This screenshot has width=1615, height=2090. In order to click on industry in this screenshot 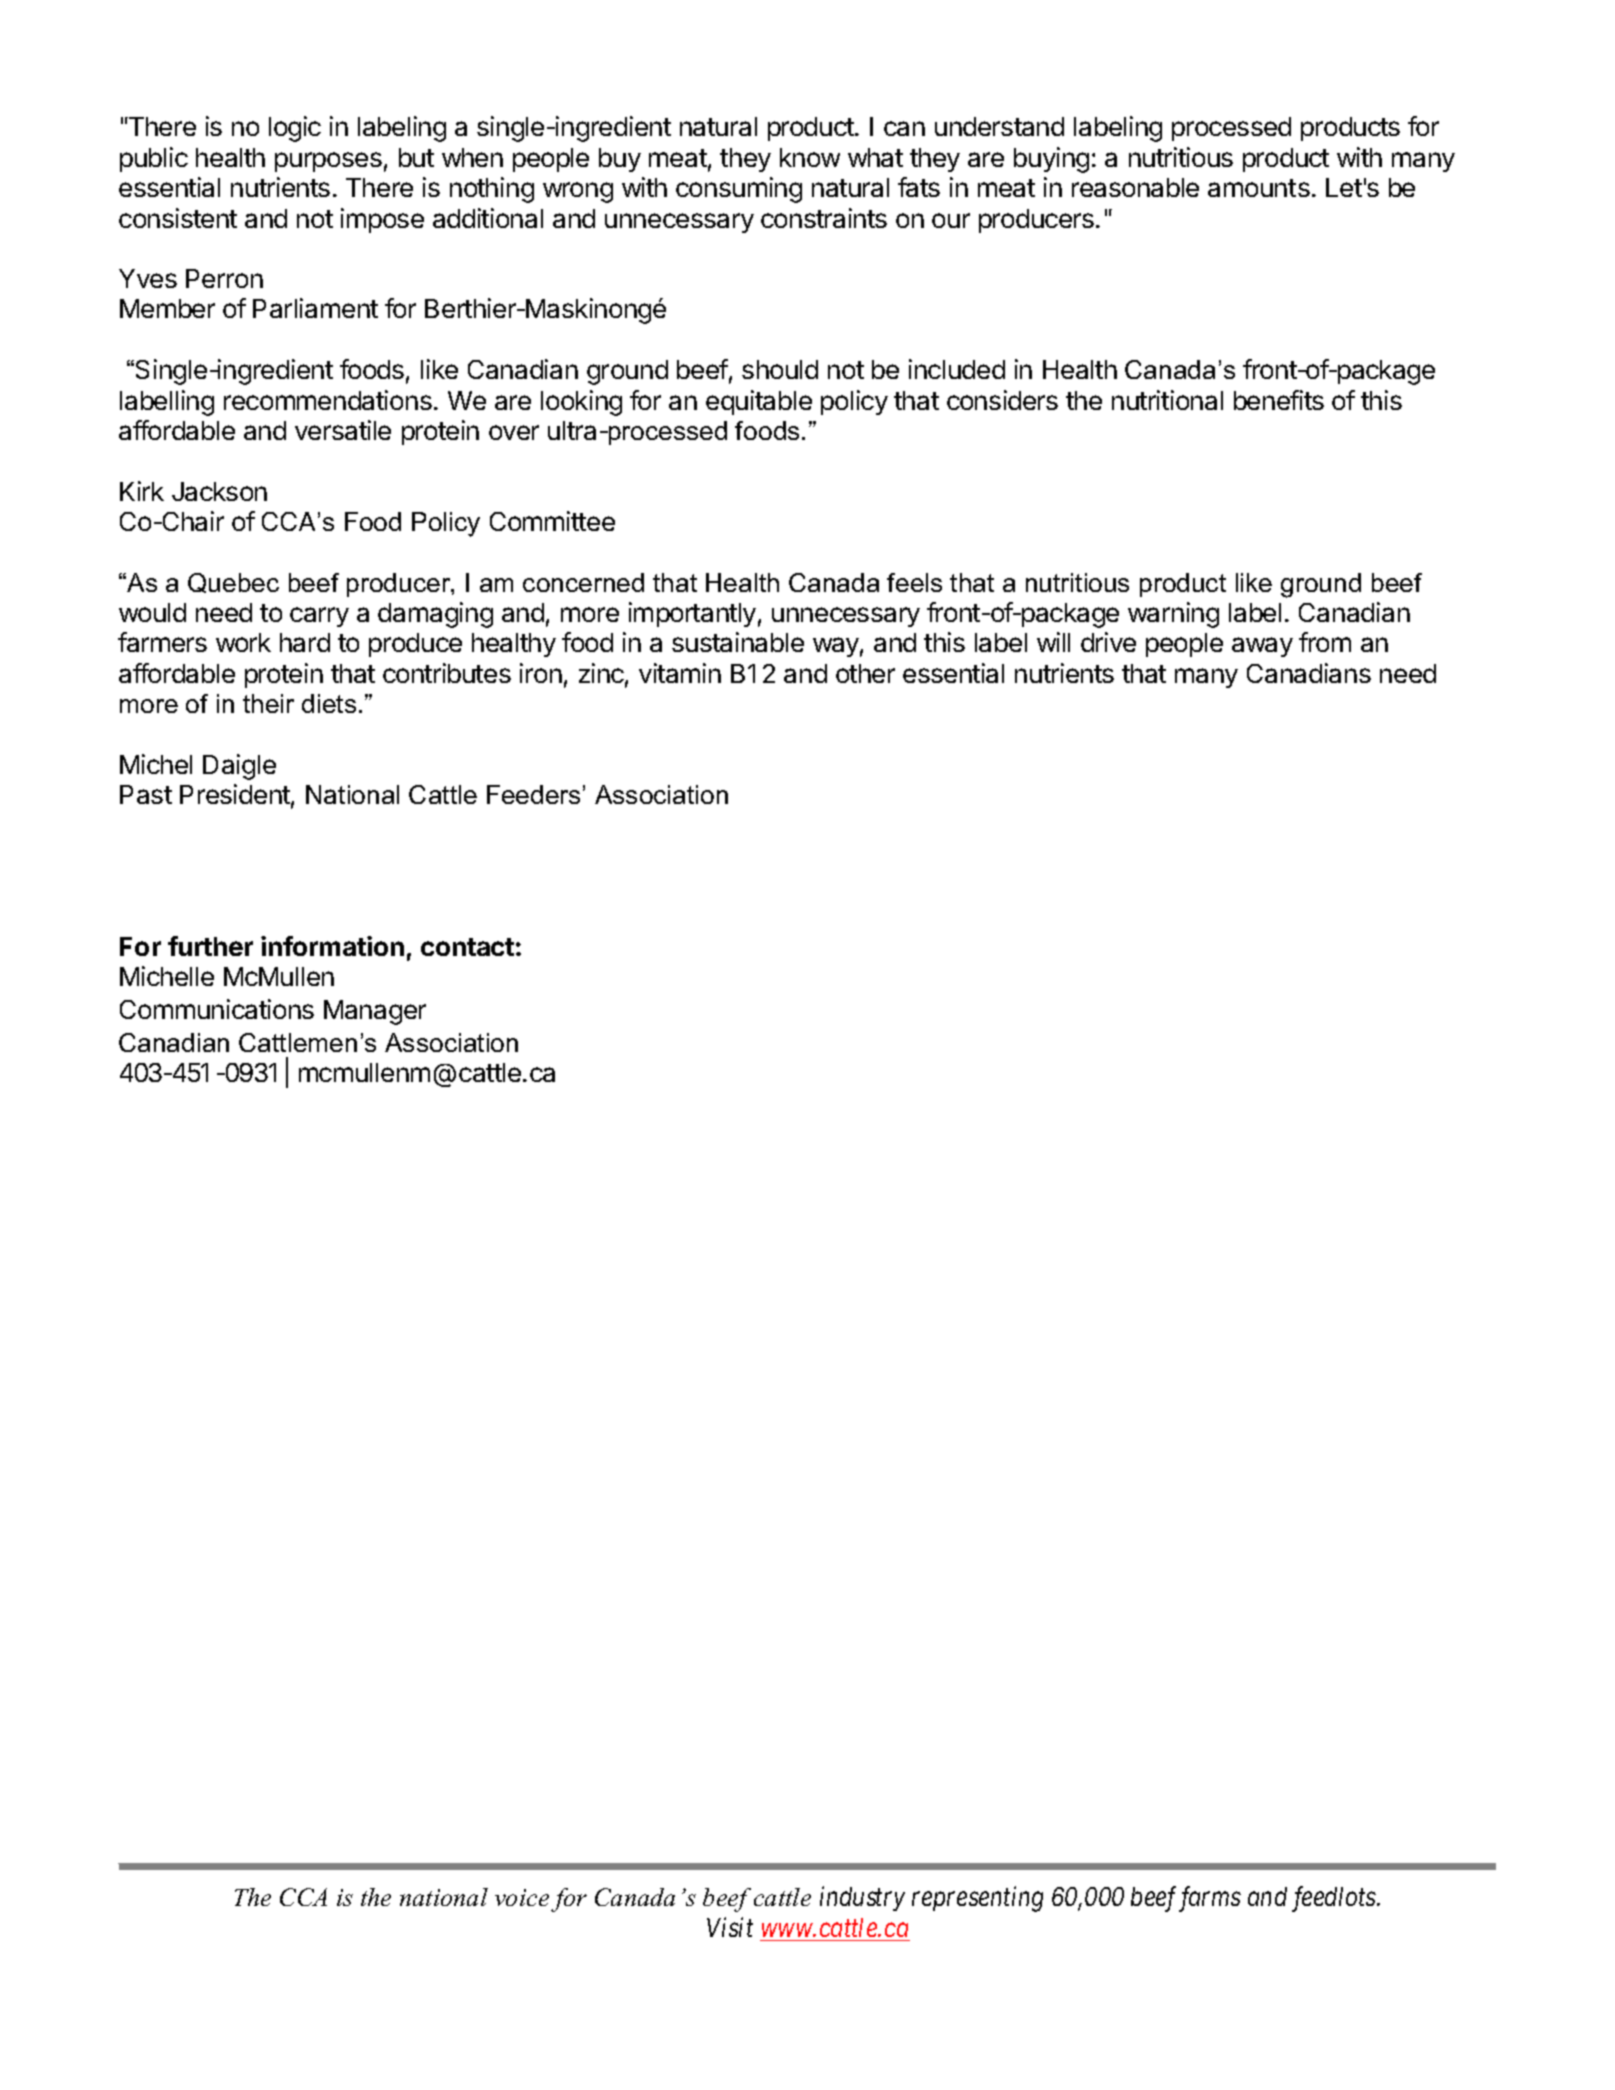, I will do `click(862, 1898)`.
